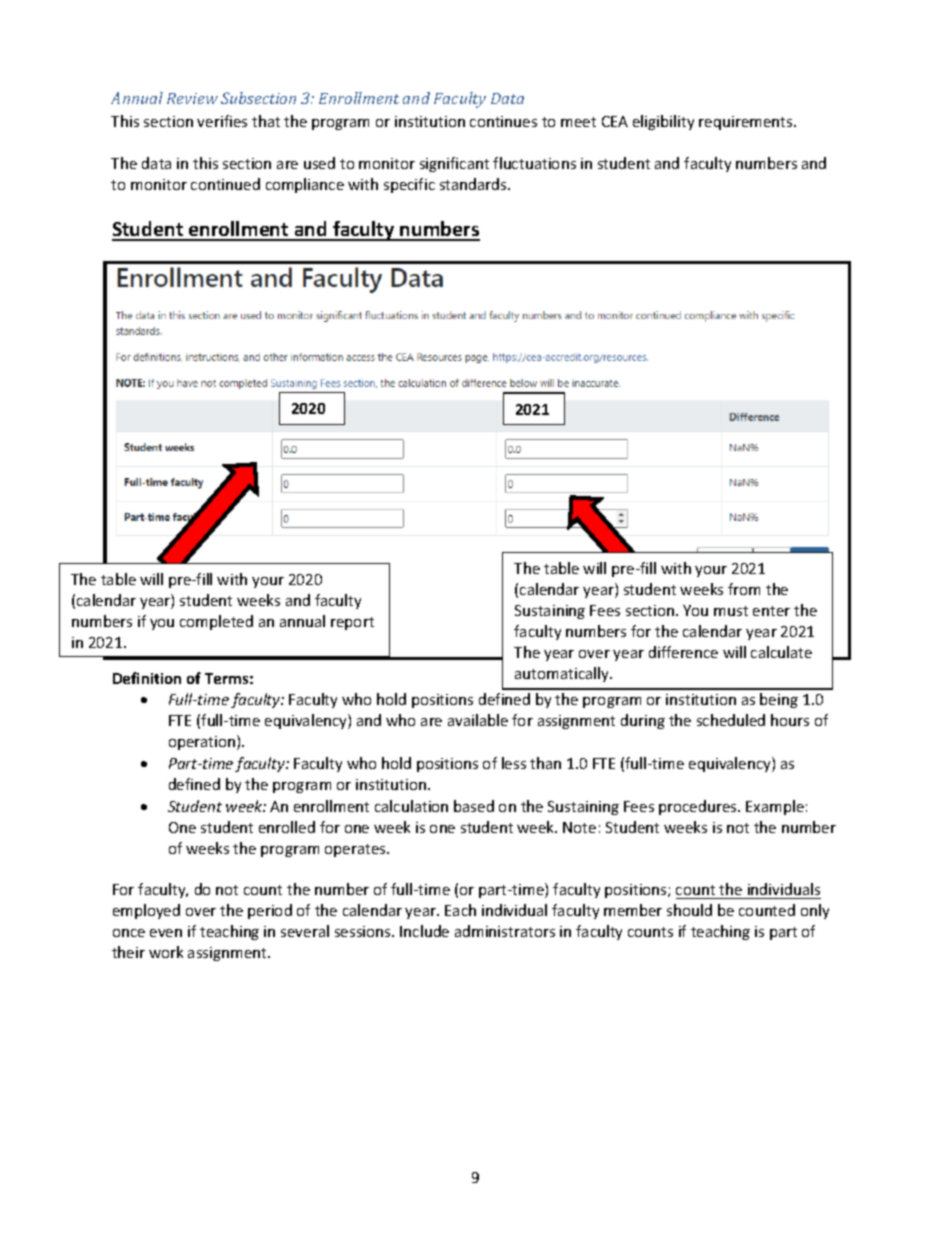 The image size is (952, 1233). Describe the element at coordinates (563, 674) in the page. I see `automatically` at that location.
